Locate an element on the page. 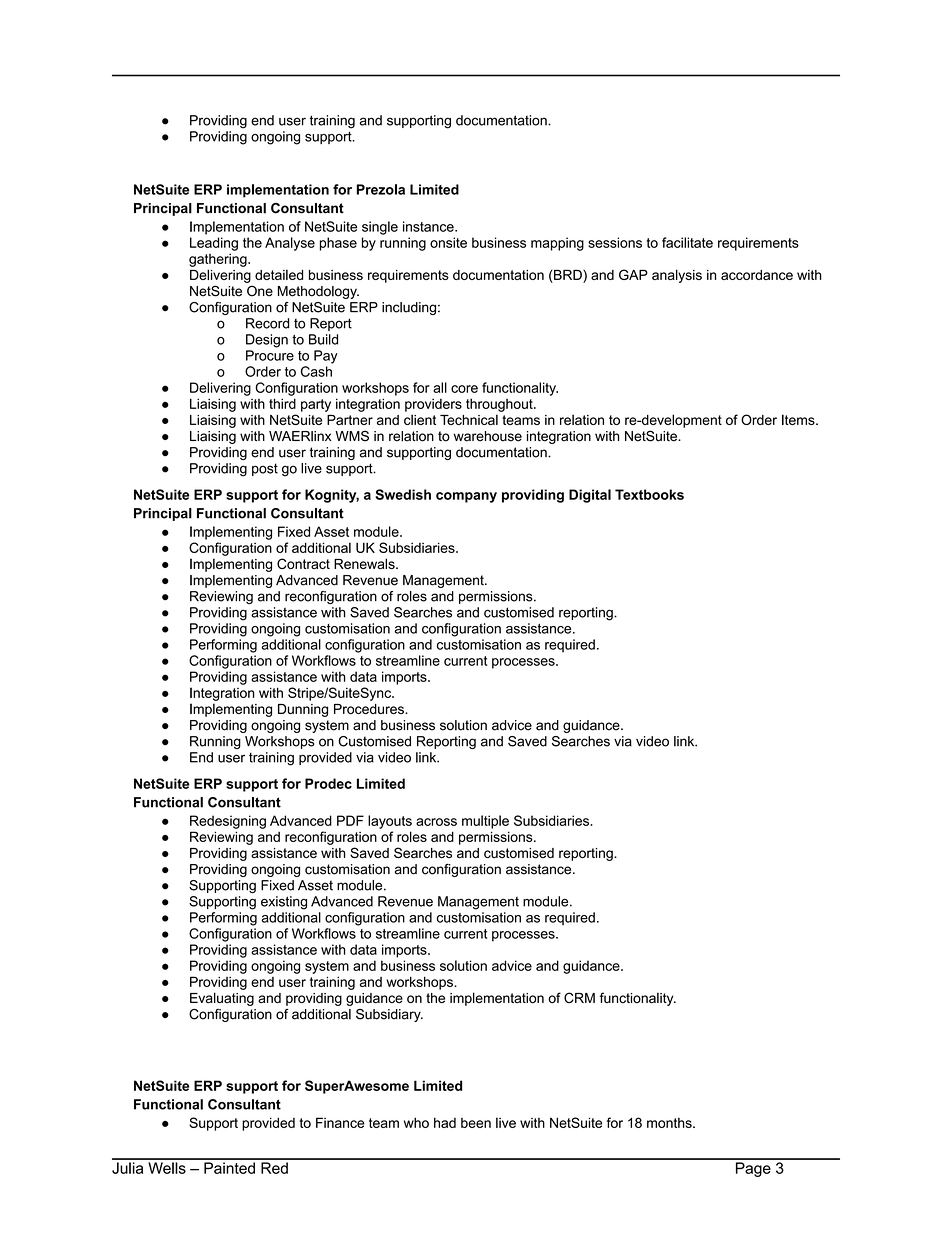  Analyse is located at coordinates (290, 244).
